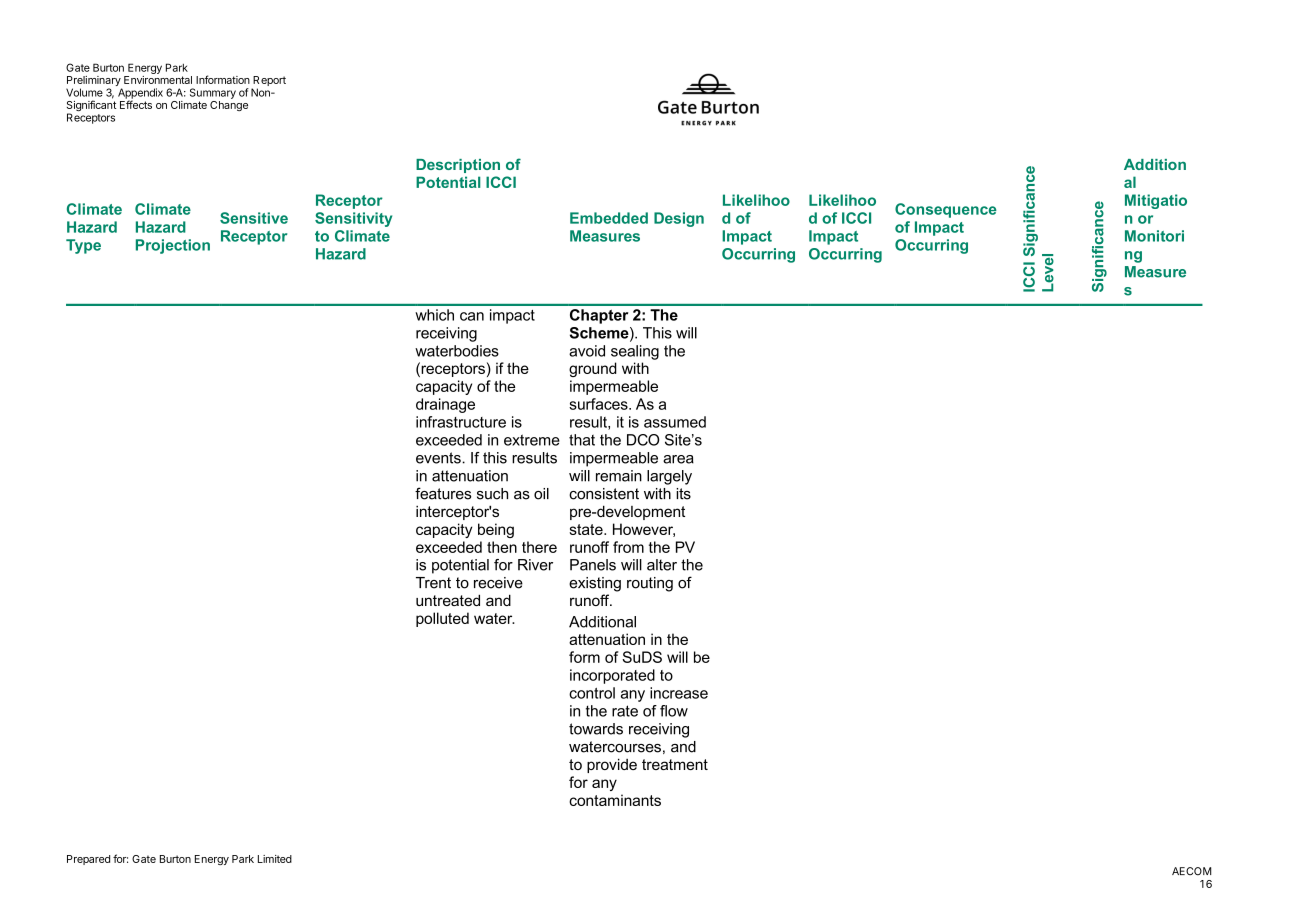  Describe the element at coordinates (492, 494) in the document. I see `such` at that location.
